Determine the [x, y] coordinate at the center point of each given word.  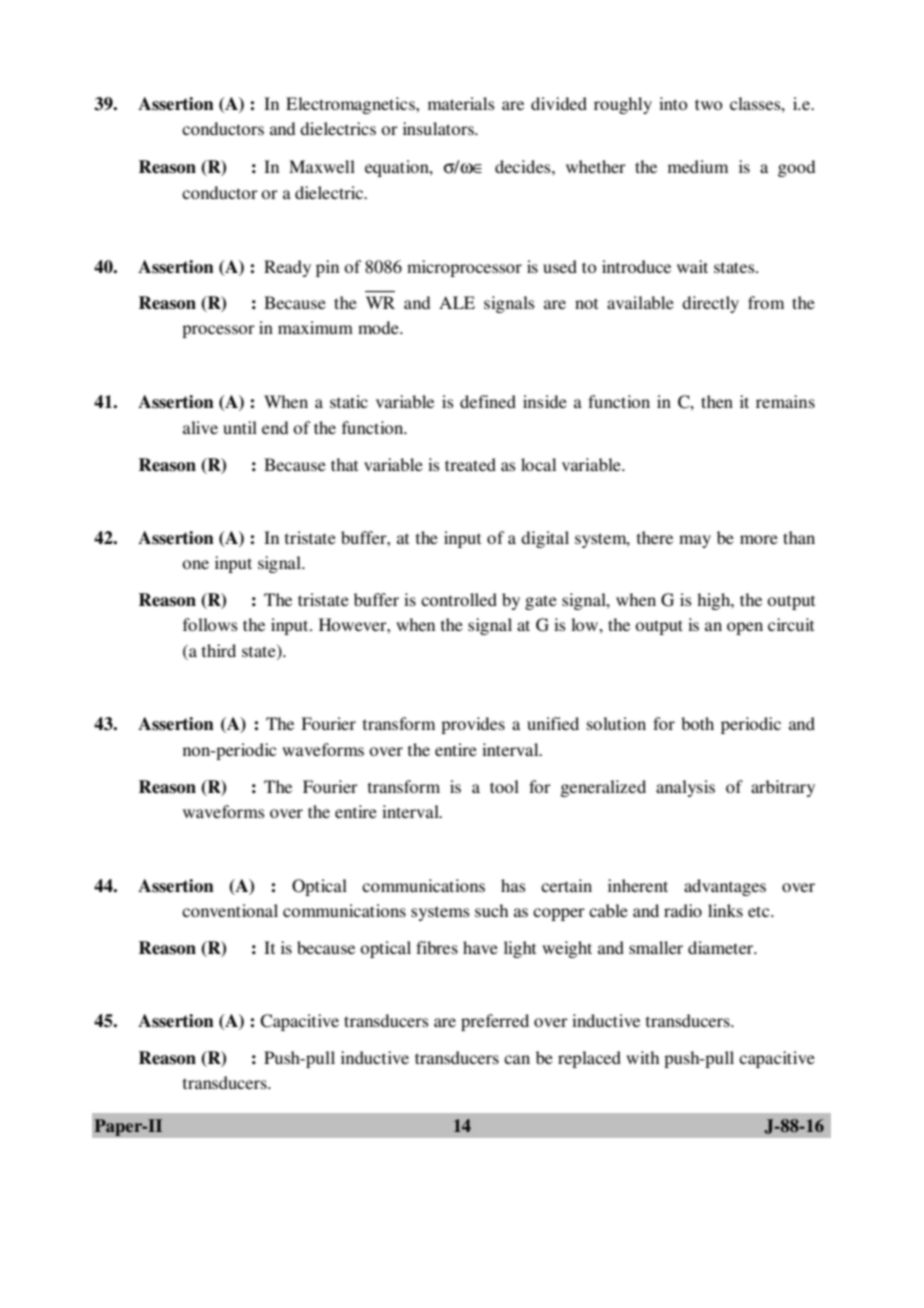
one [195, 564]
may [695, 541]
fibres [437, 947]
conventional [230, 910]
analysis [685, 788]
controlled [459, 599]
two [708, 104]
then [717, 401]
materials [461, 103]
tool [504, 786]
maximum [315, 327]
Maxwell [322, 166]
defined [488, 401]
